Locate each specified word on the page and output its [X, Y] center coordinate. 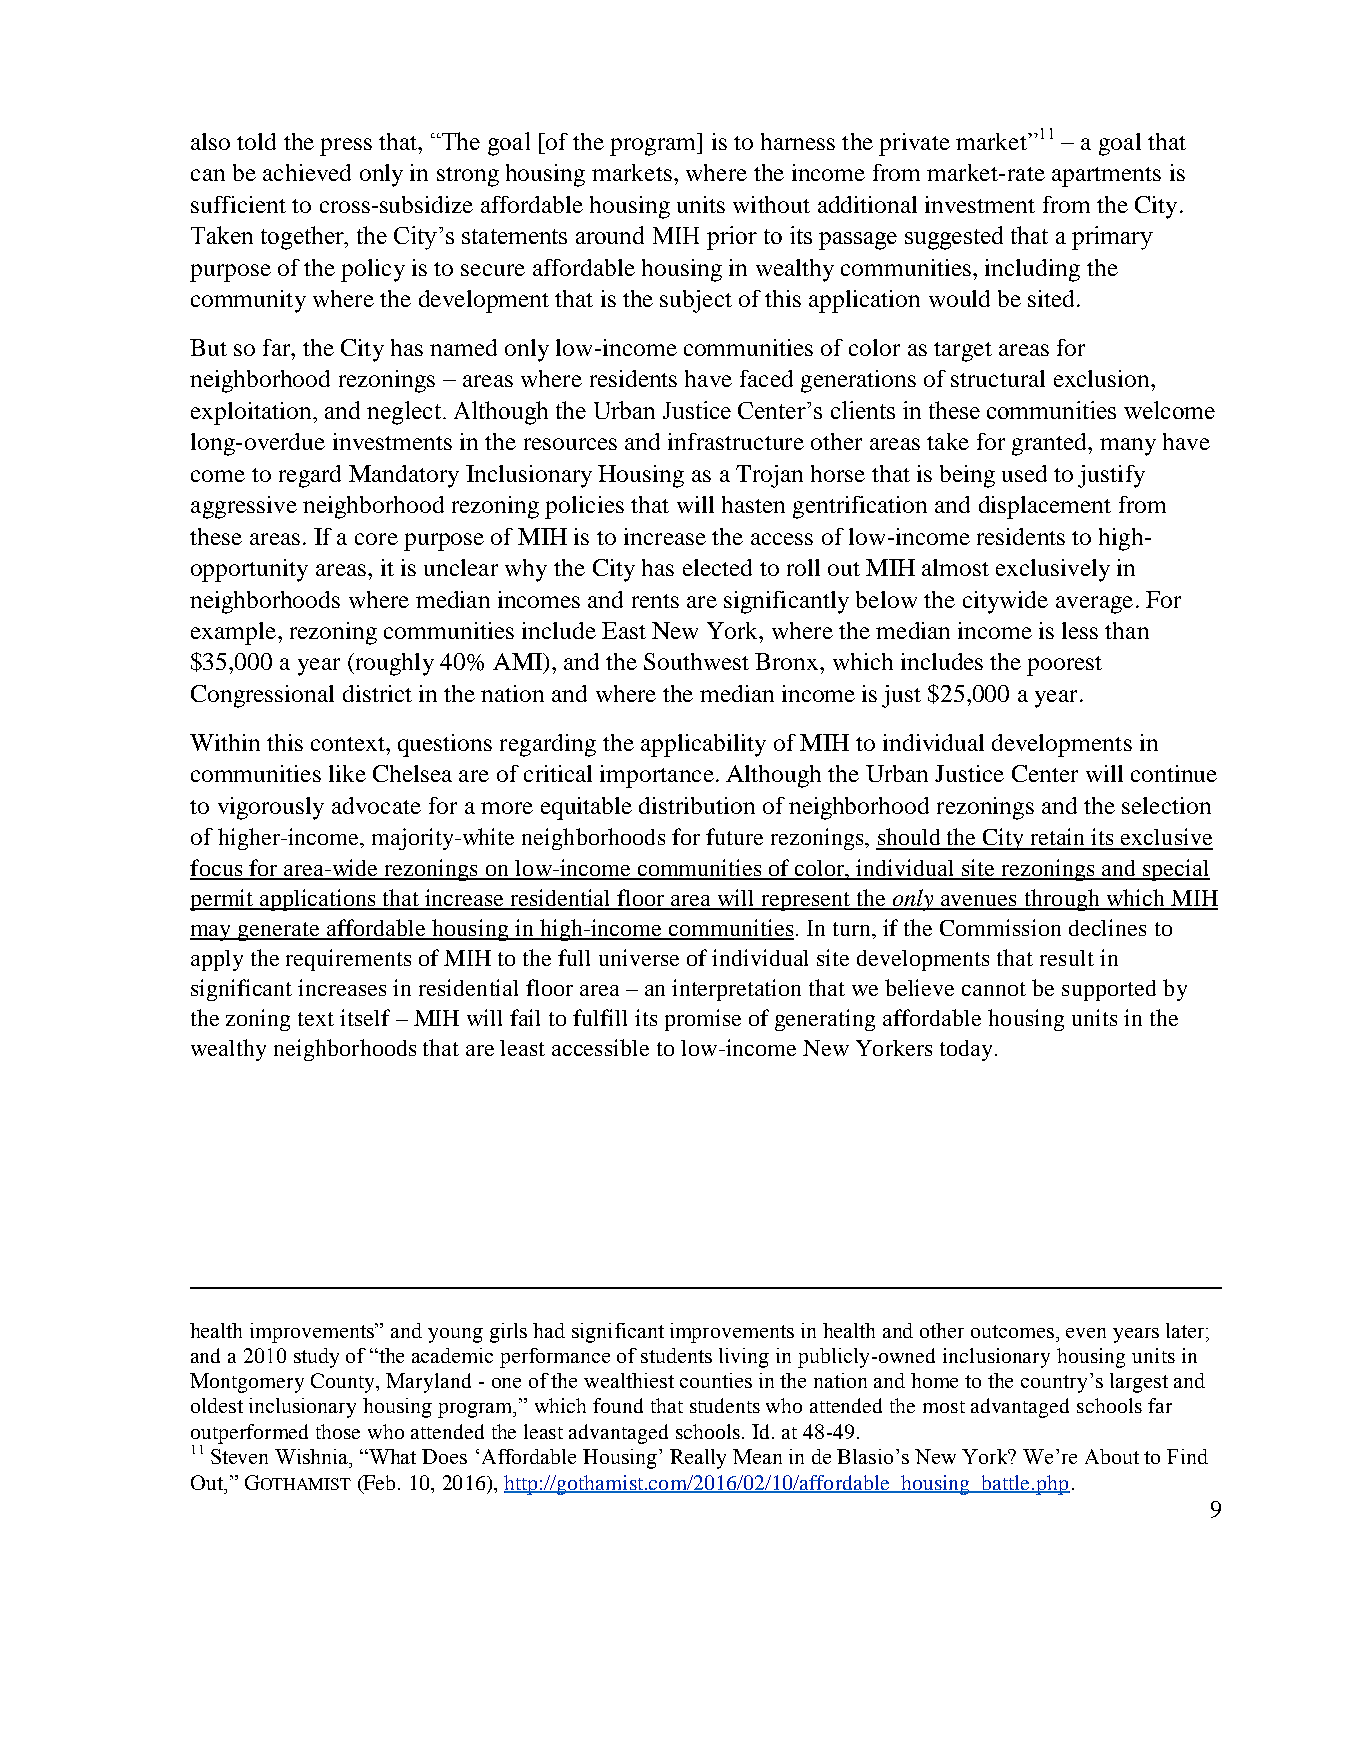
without [771, 204]
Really [698, 1459]
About [1112, 1456]
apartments [1106, 177]
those [338, 1431]
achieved [307, 172]
